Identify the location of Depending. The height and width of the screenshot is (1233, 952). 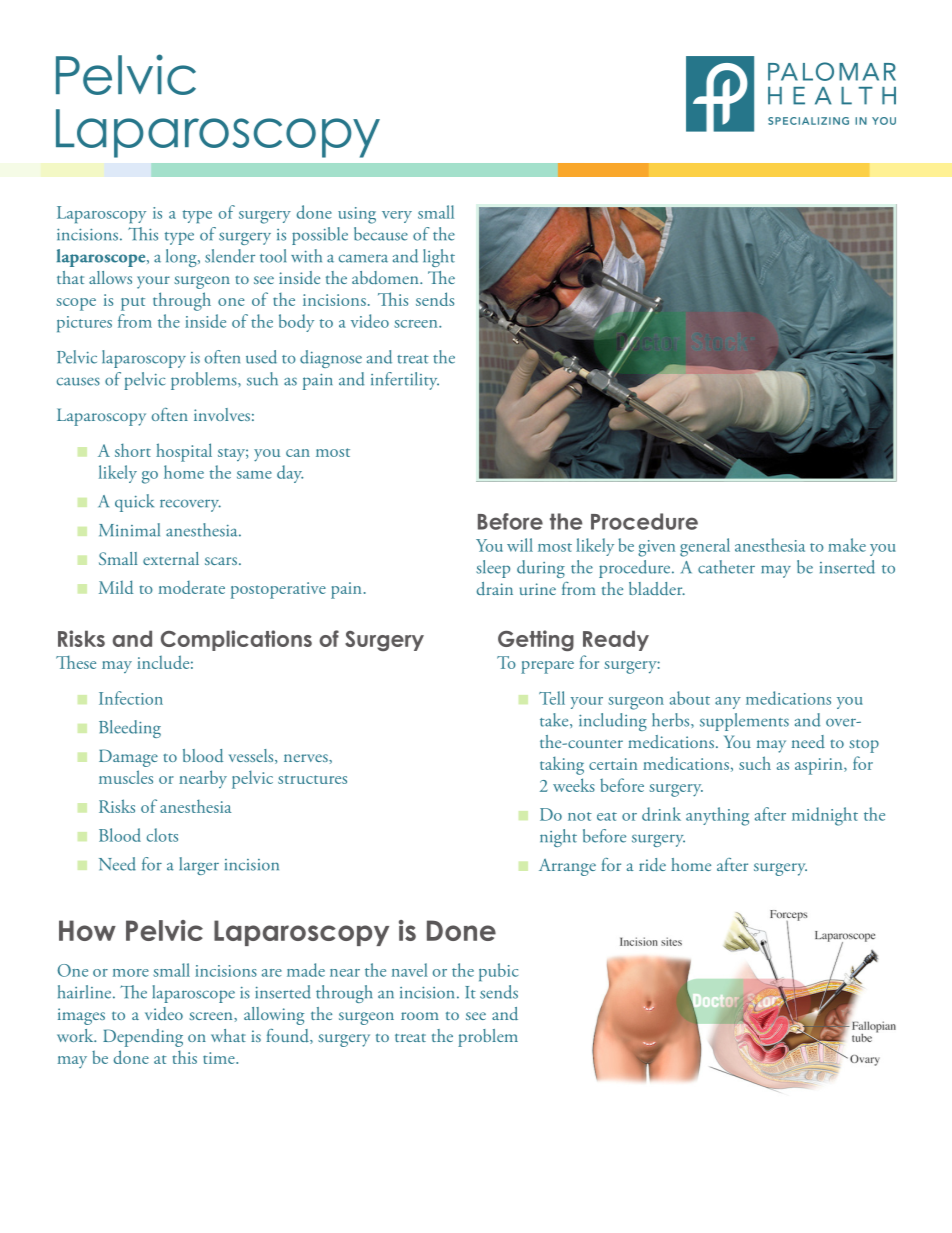
(143, 1038).
